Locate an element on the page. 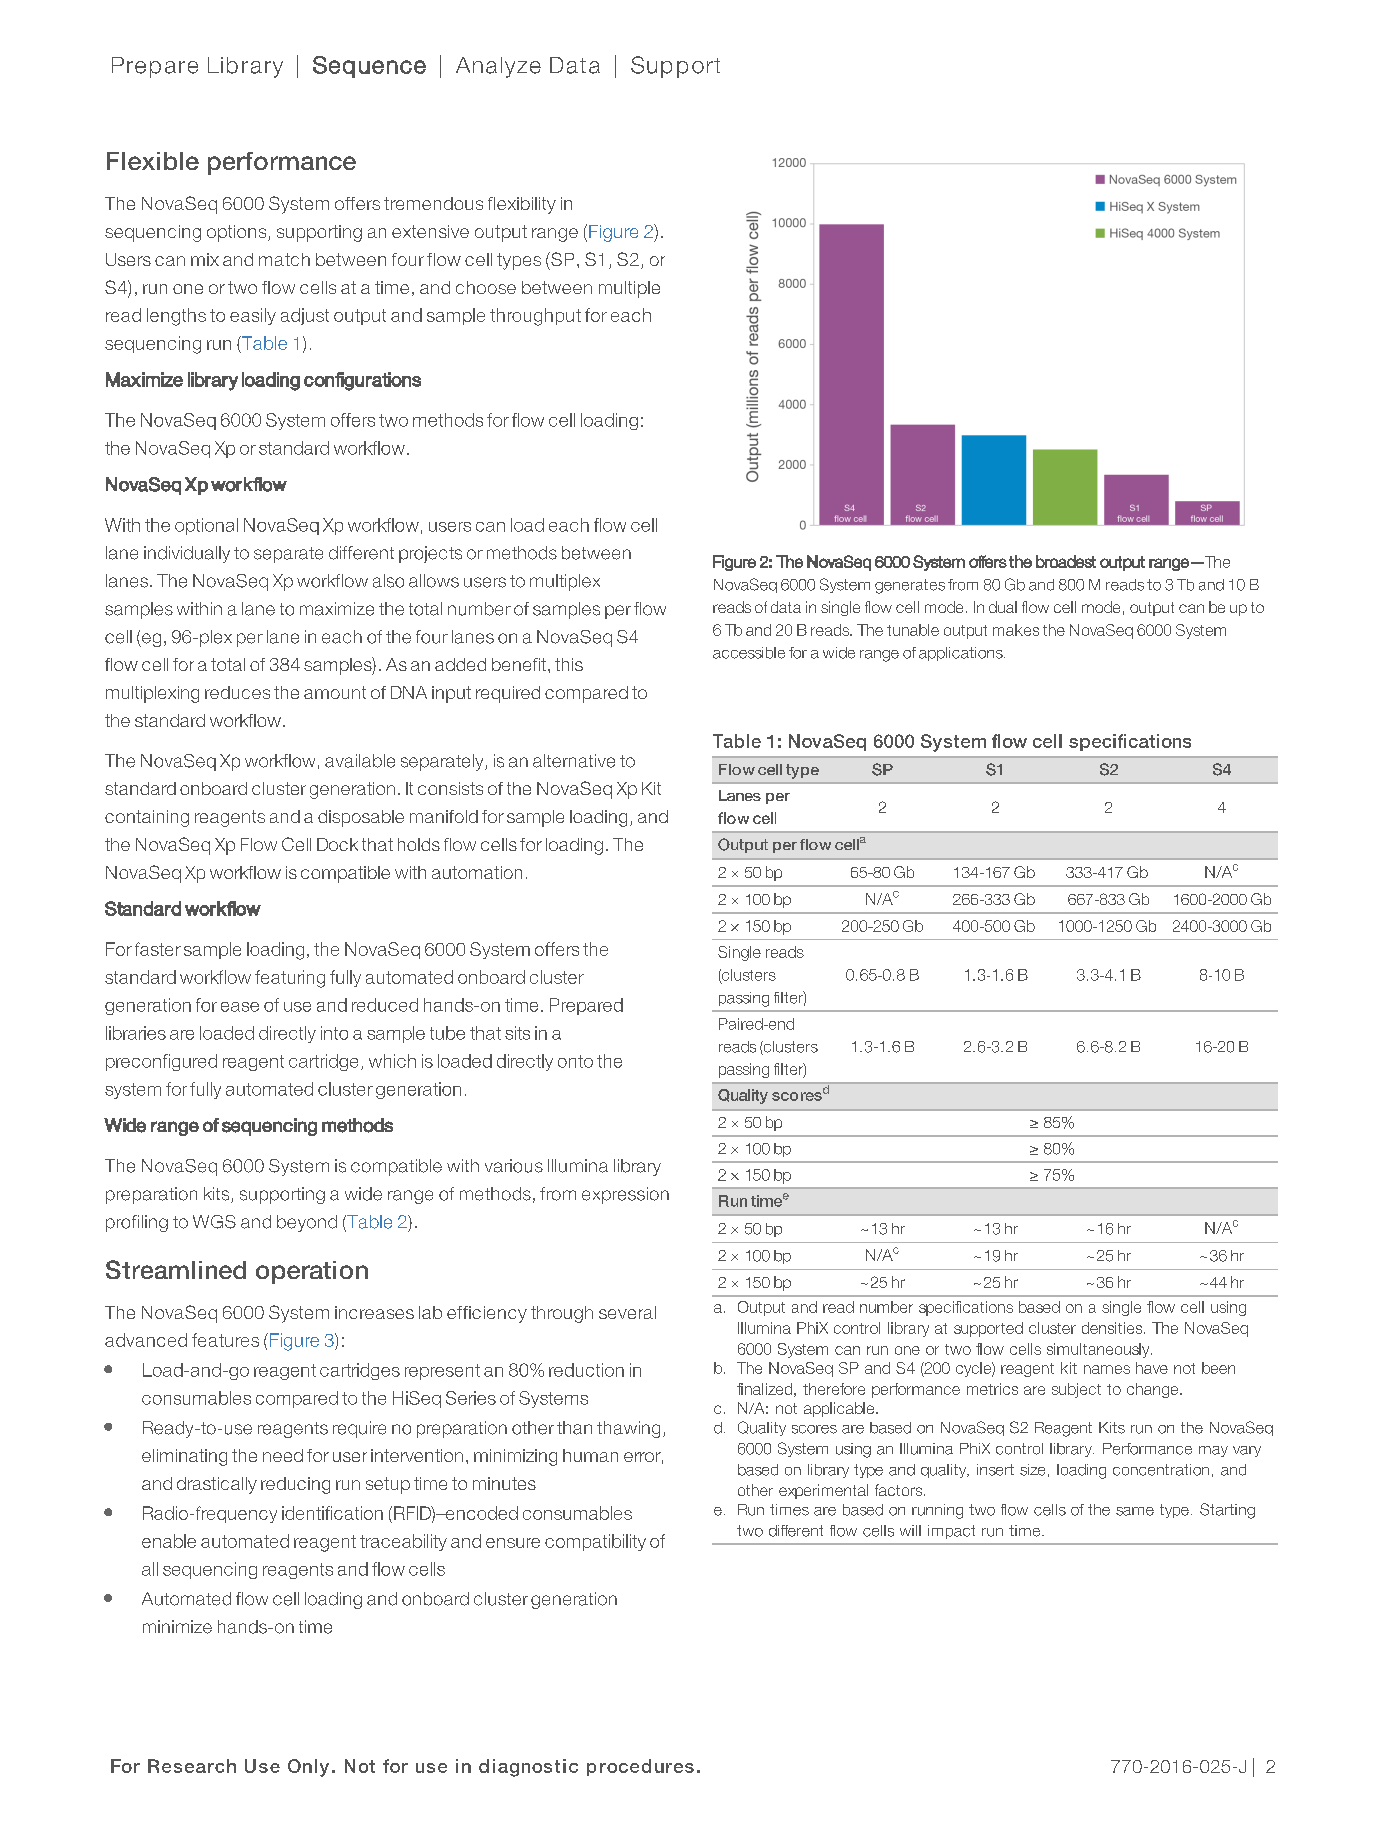  broadest is located at coordinates (1066, 561).
